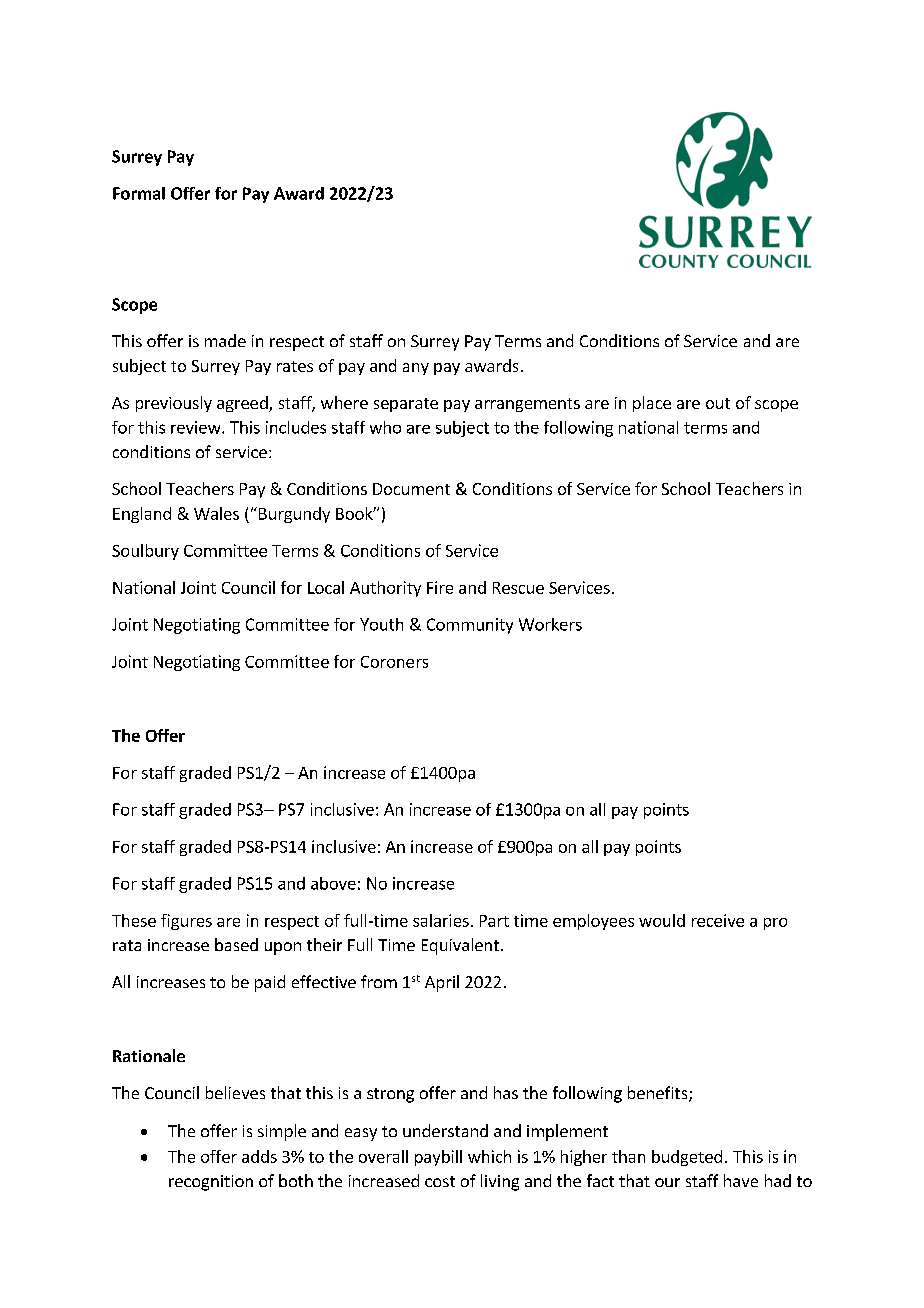 This document has height=1308, width=924. Describe the element at coordinates (394, 662) in the document. I see `Coroners` at that location.
